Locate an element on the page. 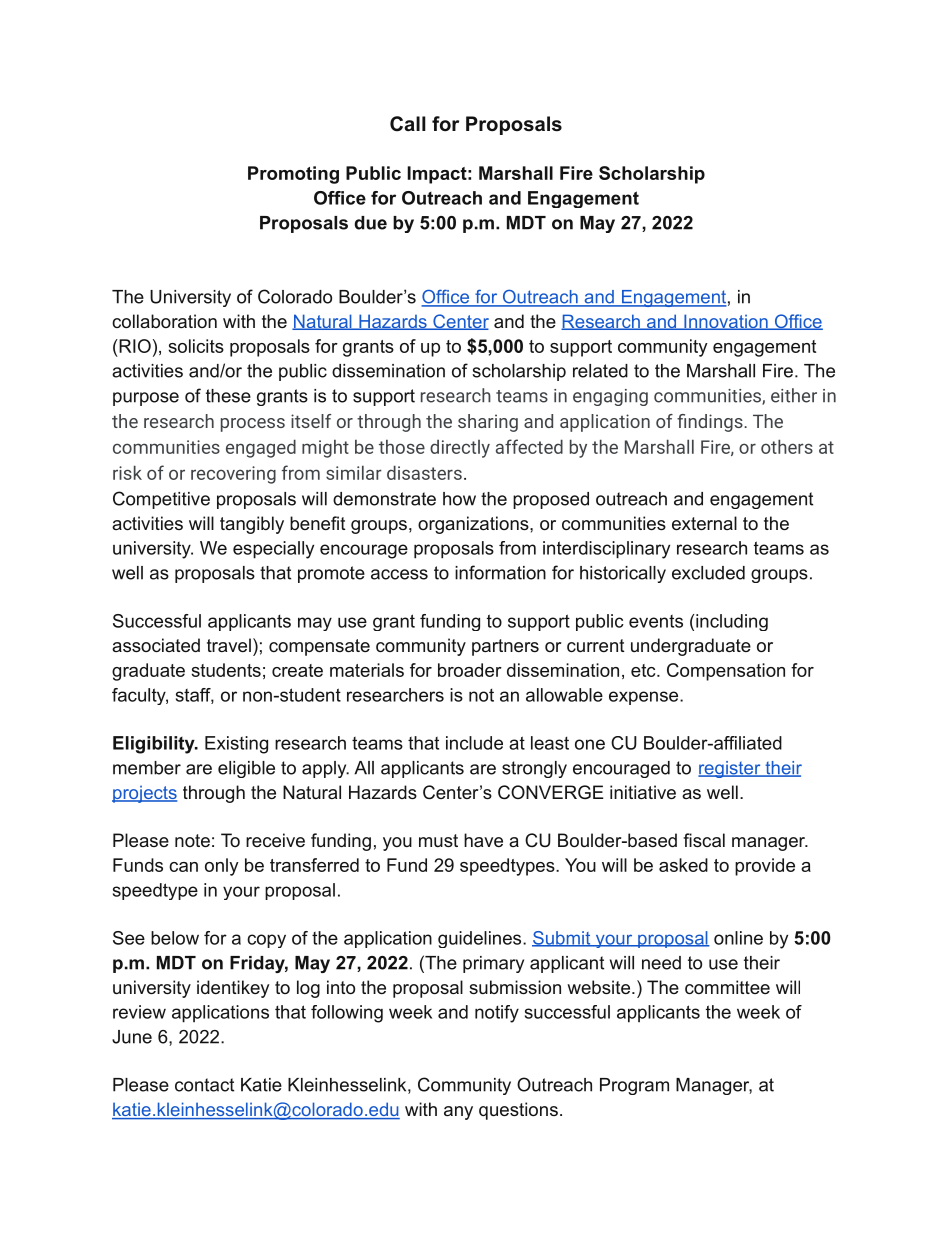 This page has width=952, height=1233. broader is located at coordinates (470, 670).
